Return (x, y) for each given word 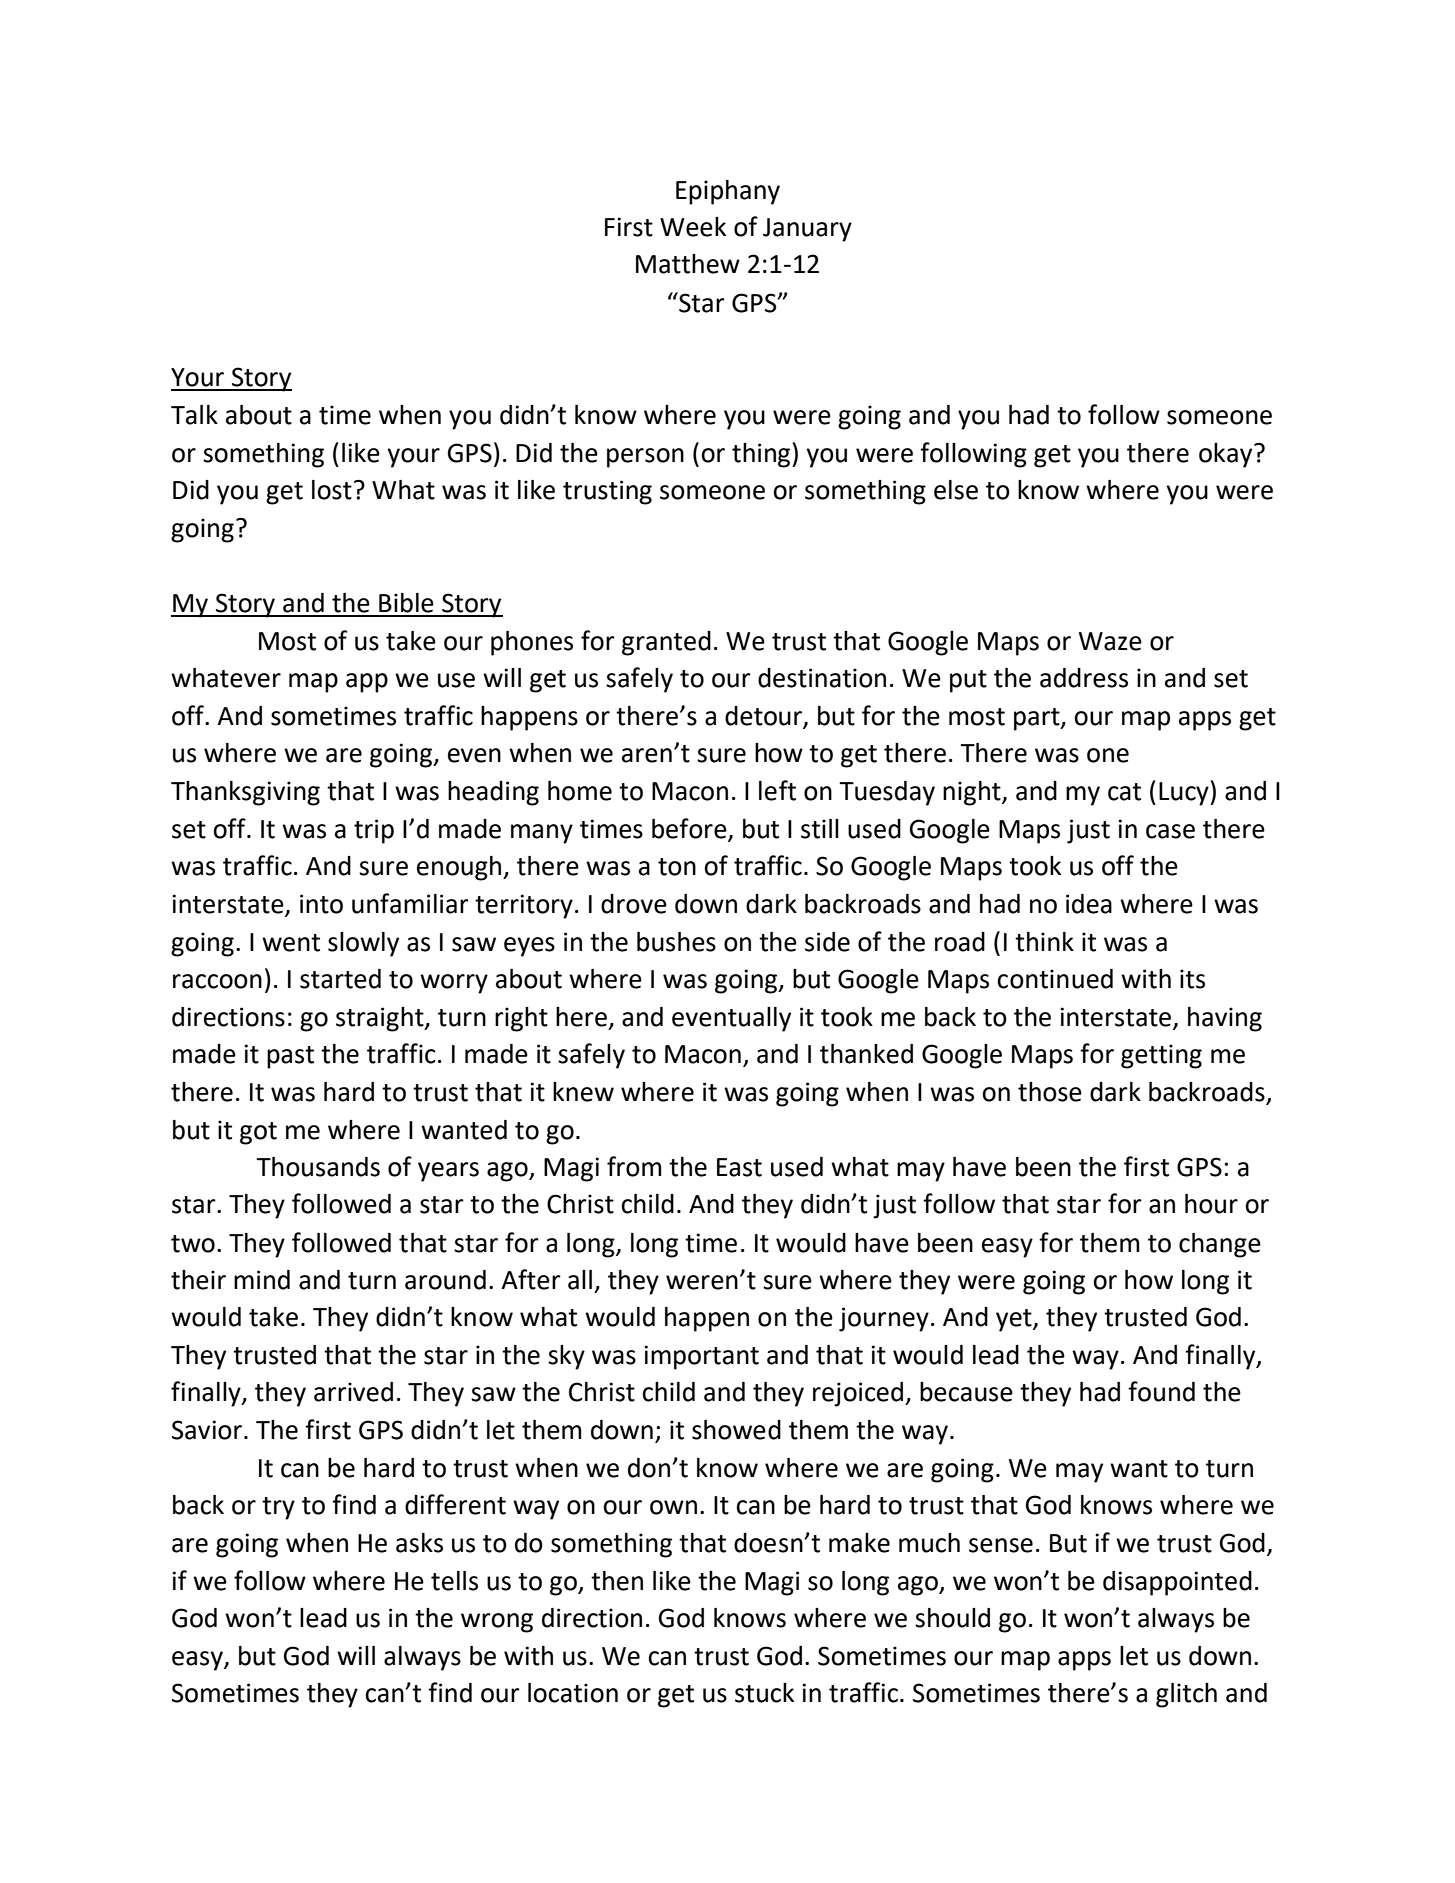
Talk (194, 415)
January (807, 230)
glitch (1186, 1695)
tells (454, 1581)
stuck (764, 1693)
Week (693, 227)
